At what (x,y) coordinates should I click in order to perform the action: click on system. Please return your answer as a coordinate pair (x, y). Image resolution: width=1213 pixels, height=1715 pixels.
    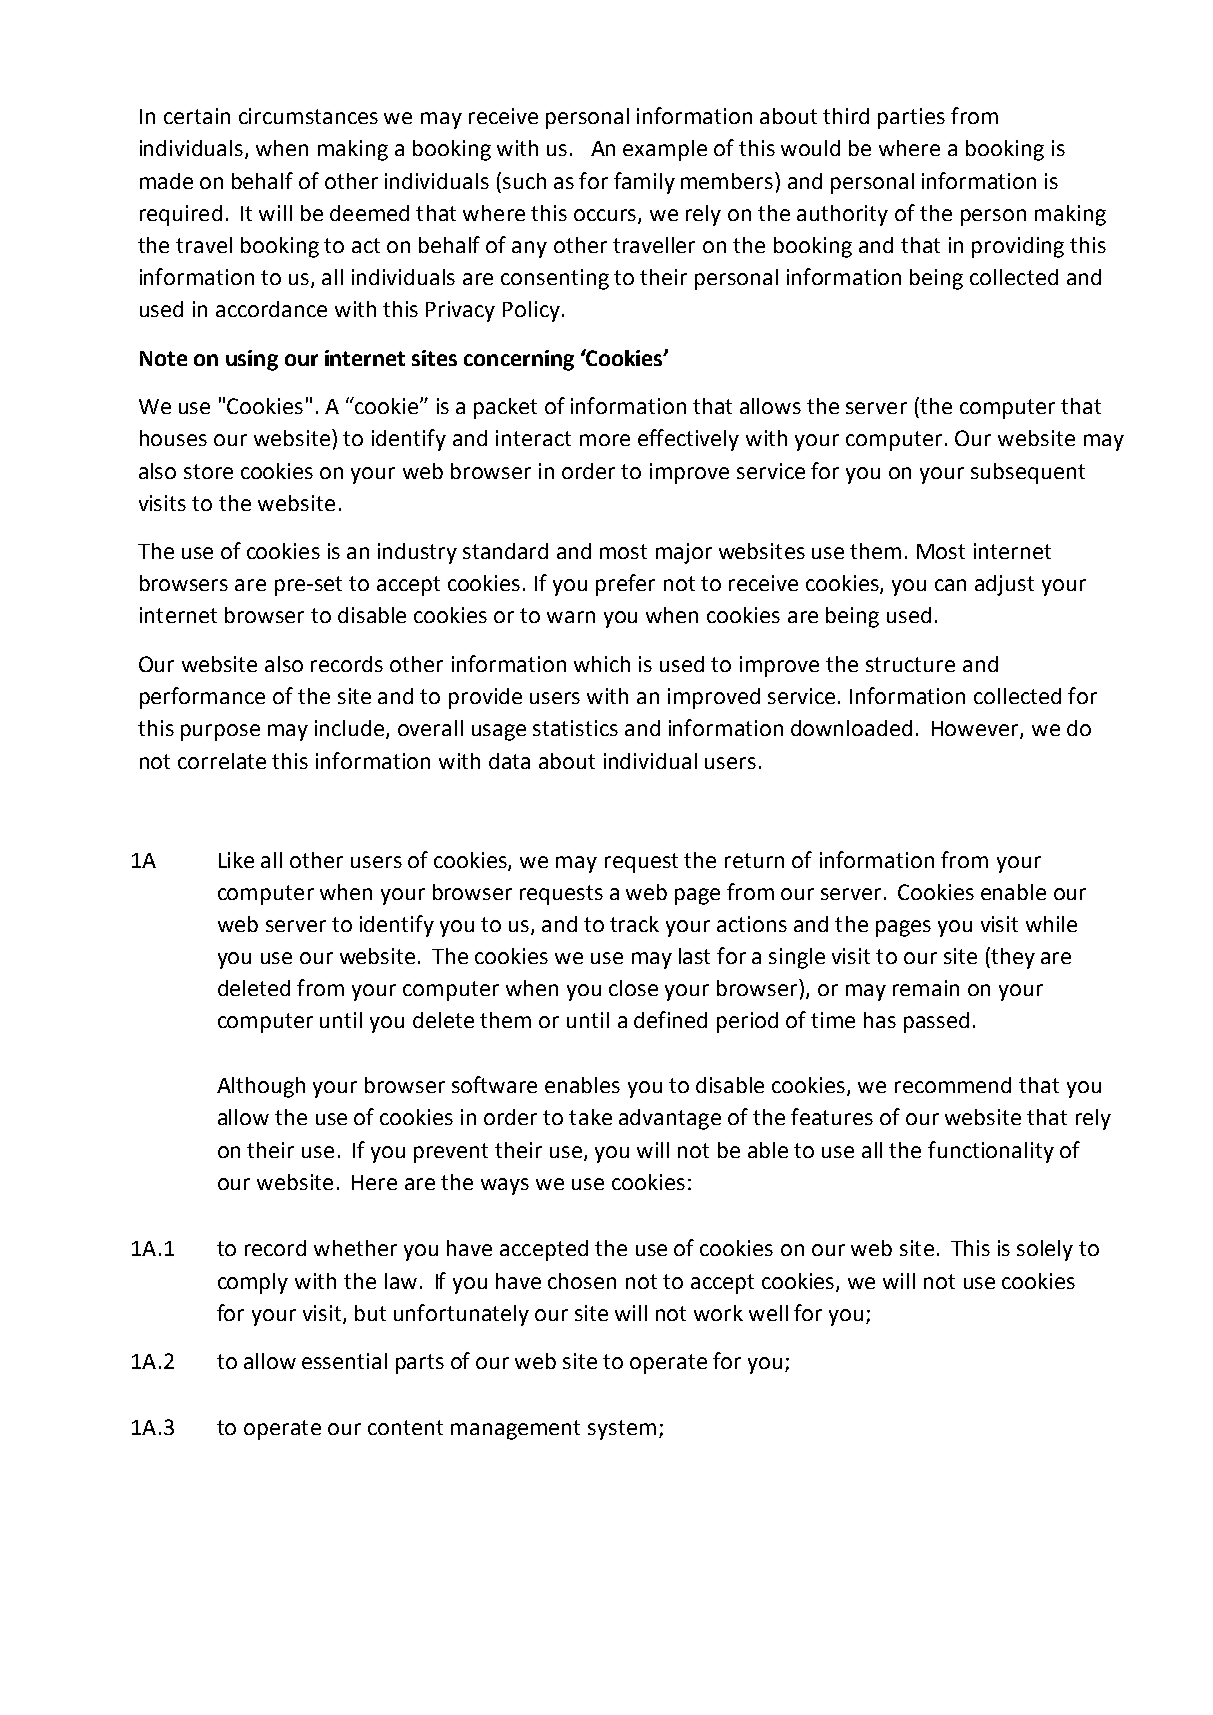
    Looking at the image, I should click on (622, 1430).
